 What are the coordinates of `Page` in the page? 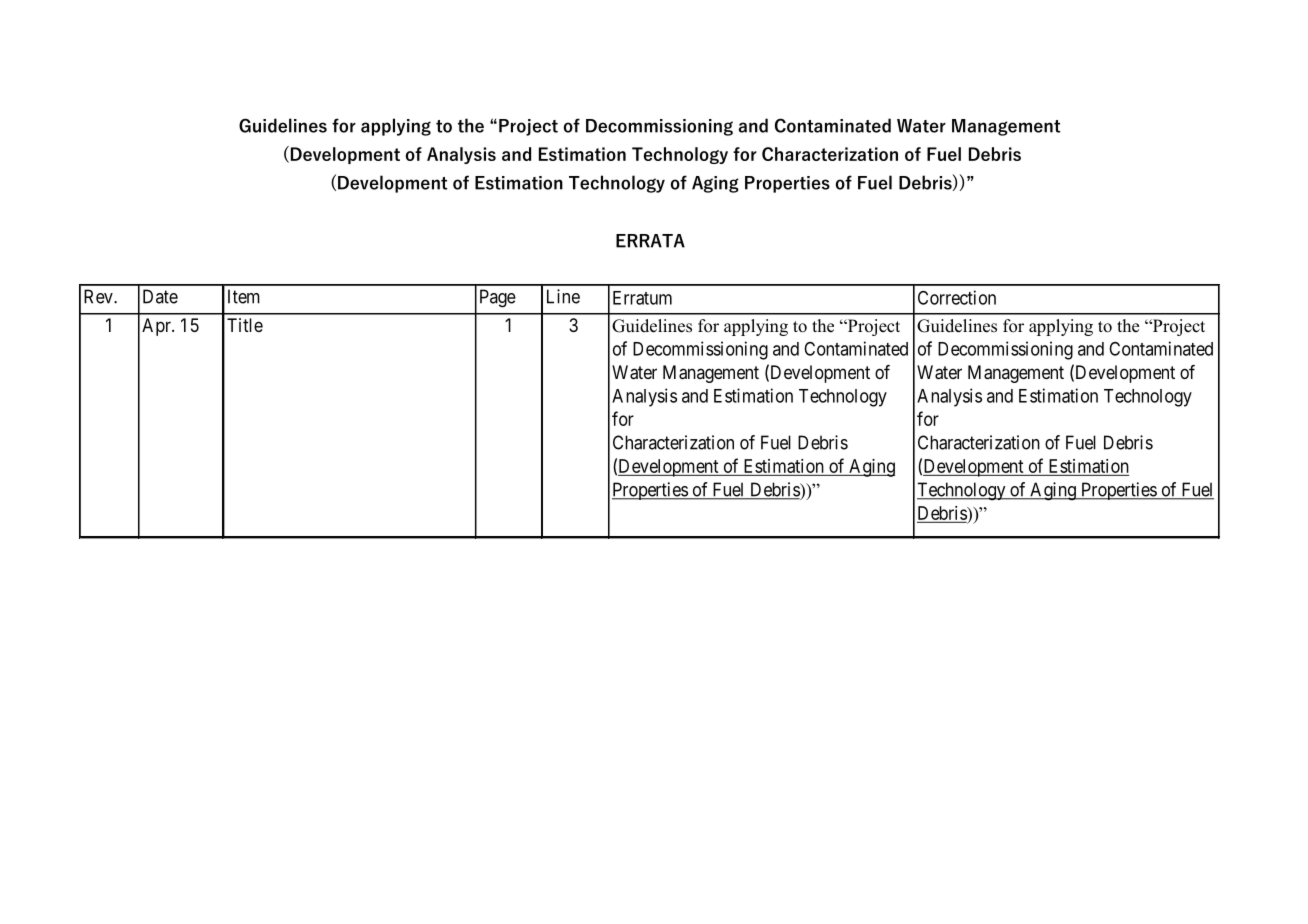 It's located at (498, 298).
